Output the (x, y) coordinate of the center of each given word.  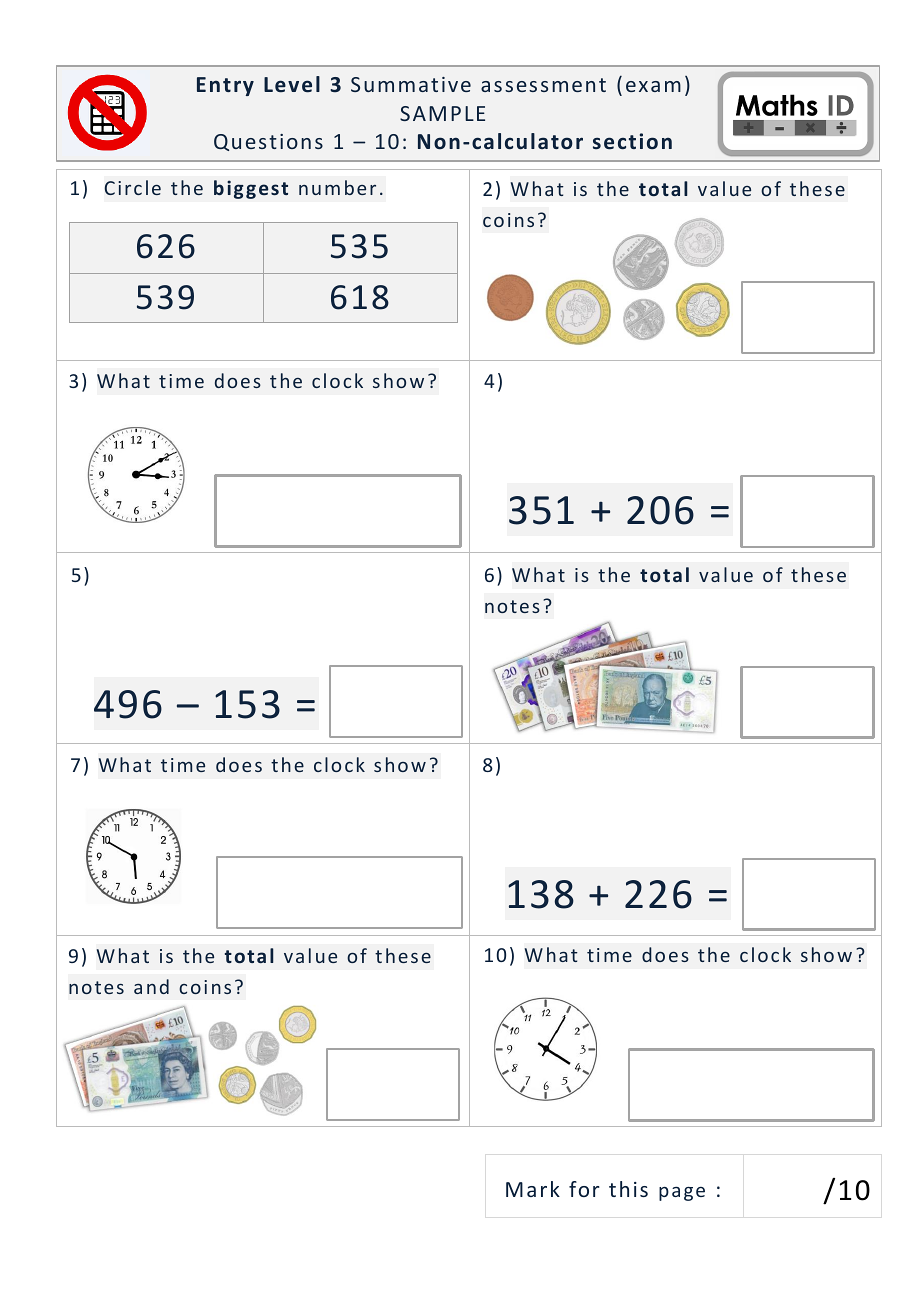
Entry (225, 86)
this (628, 1189)
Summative (411, 84)
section (632, 141)
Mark (533, 1189)
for (584, 1189)
